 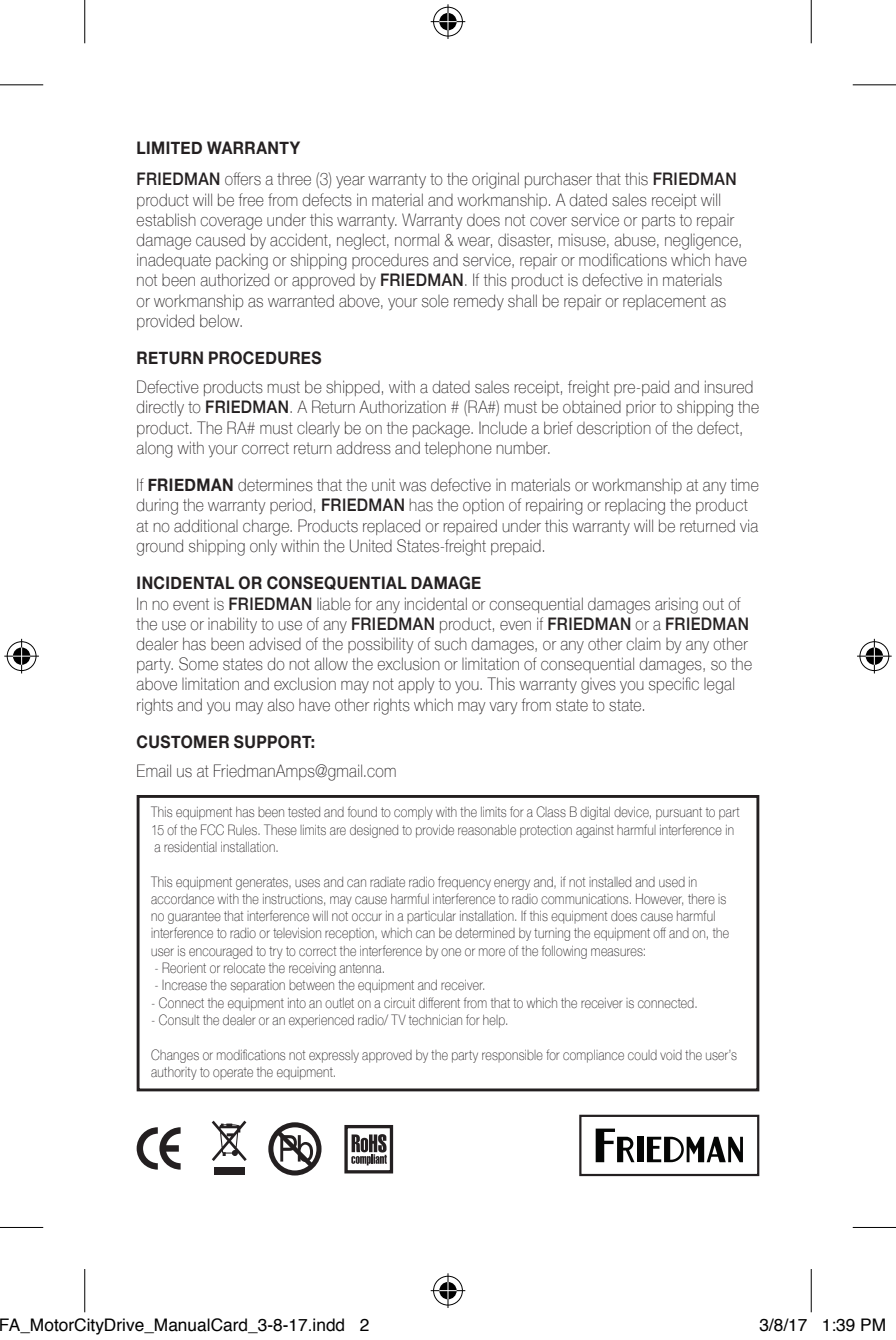 What do you see at coordinates (495, 180) in the page?
I see `original` at bounding box center [495, 180].
